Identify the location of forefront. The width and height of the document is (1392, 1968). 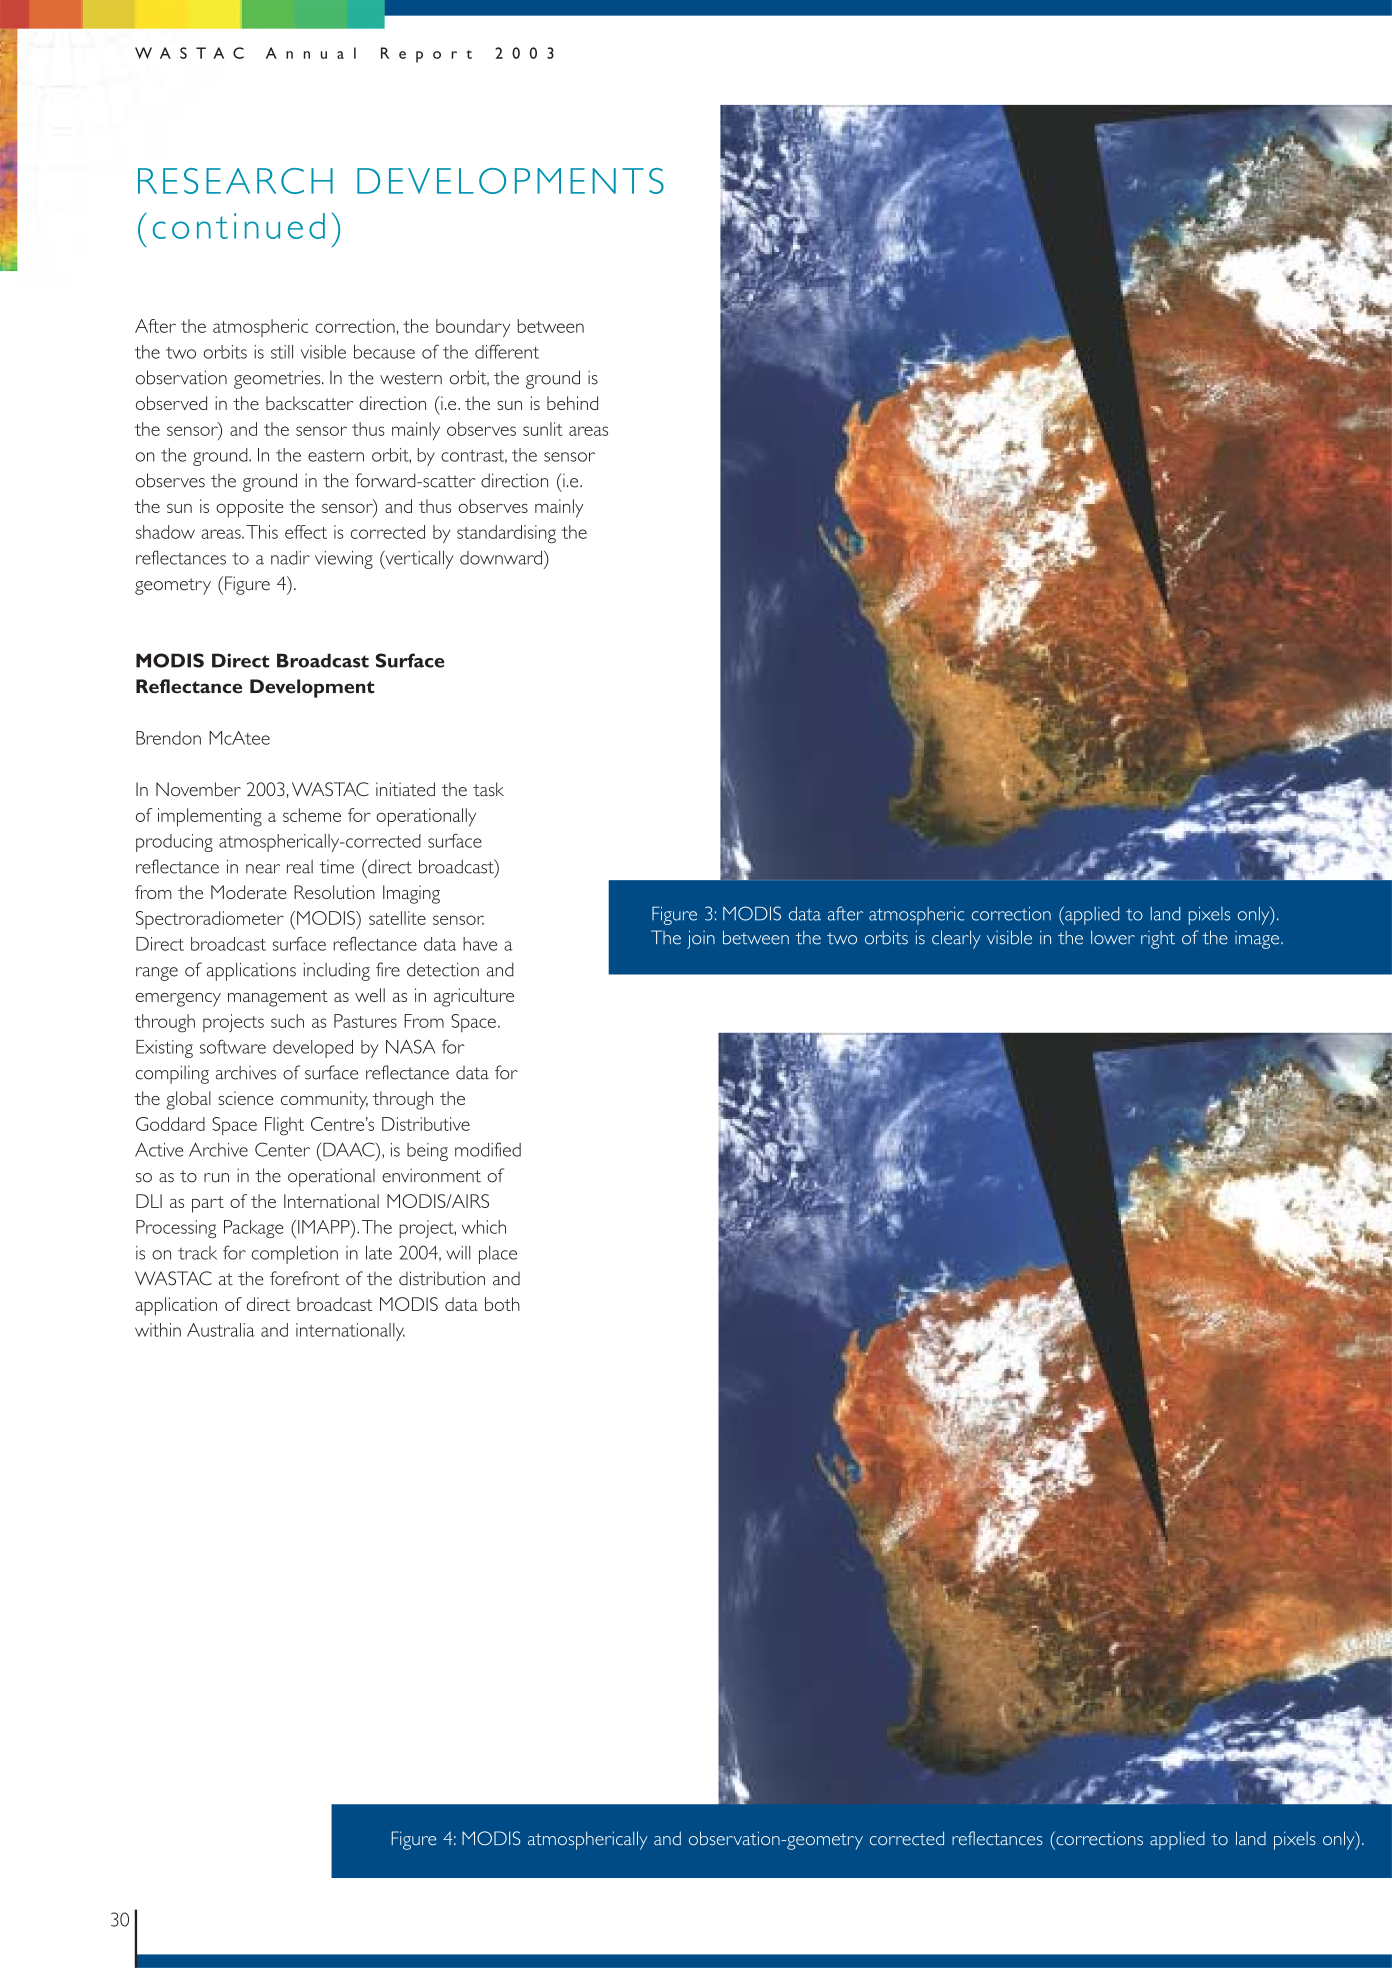
(305, 1278).
